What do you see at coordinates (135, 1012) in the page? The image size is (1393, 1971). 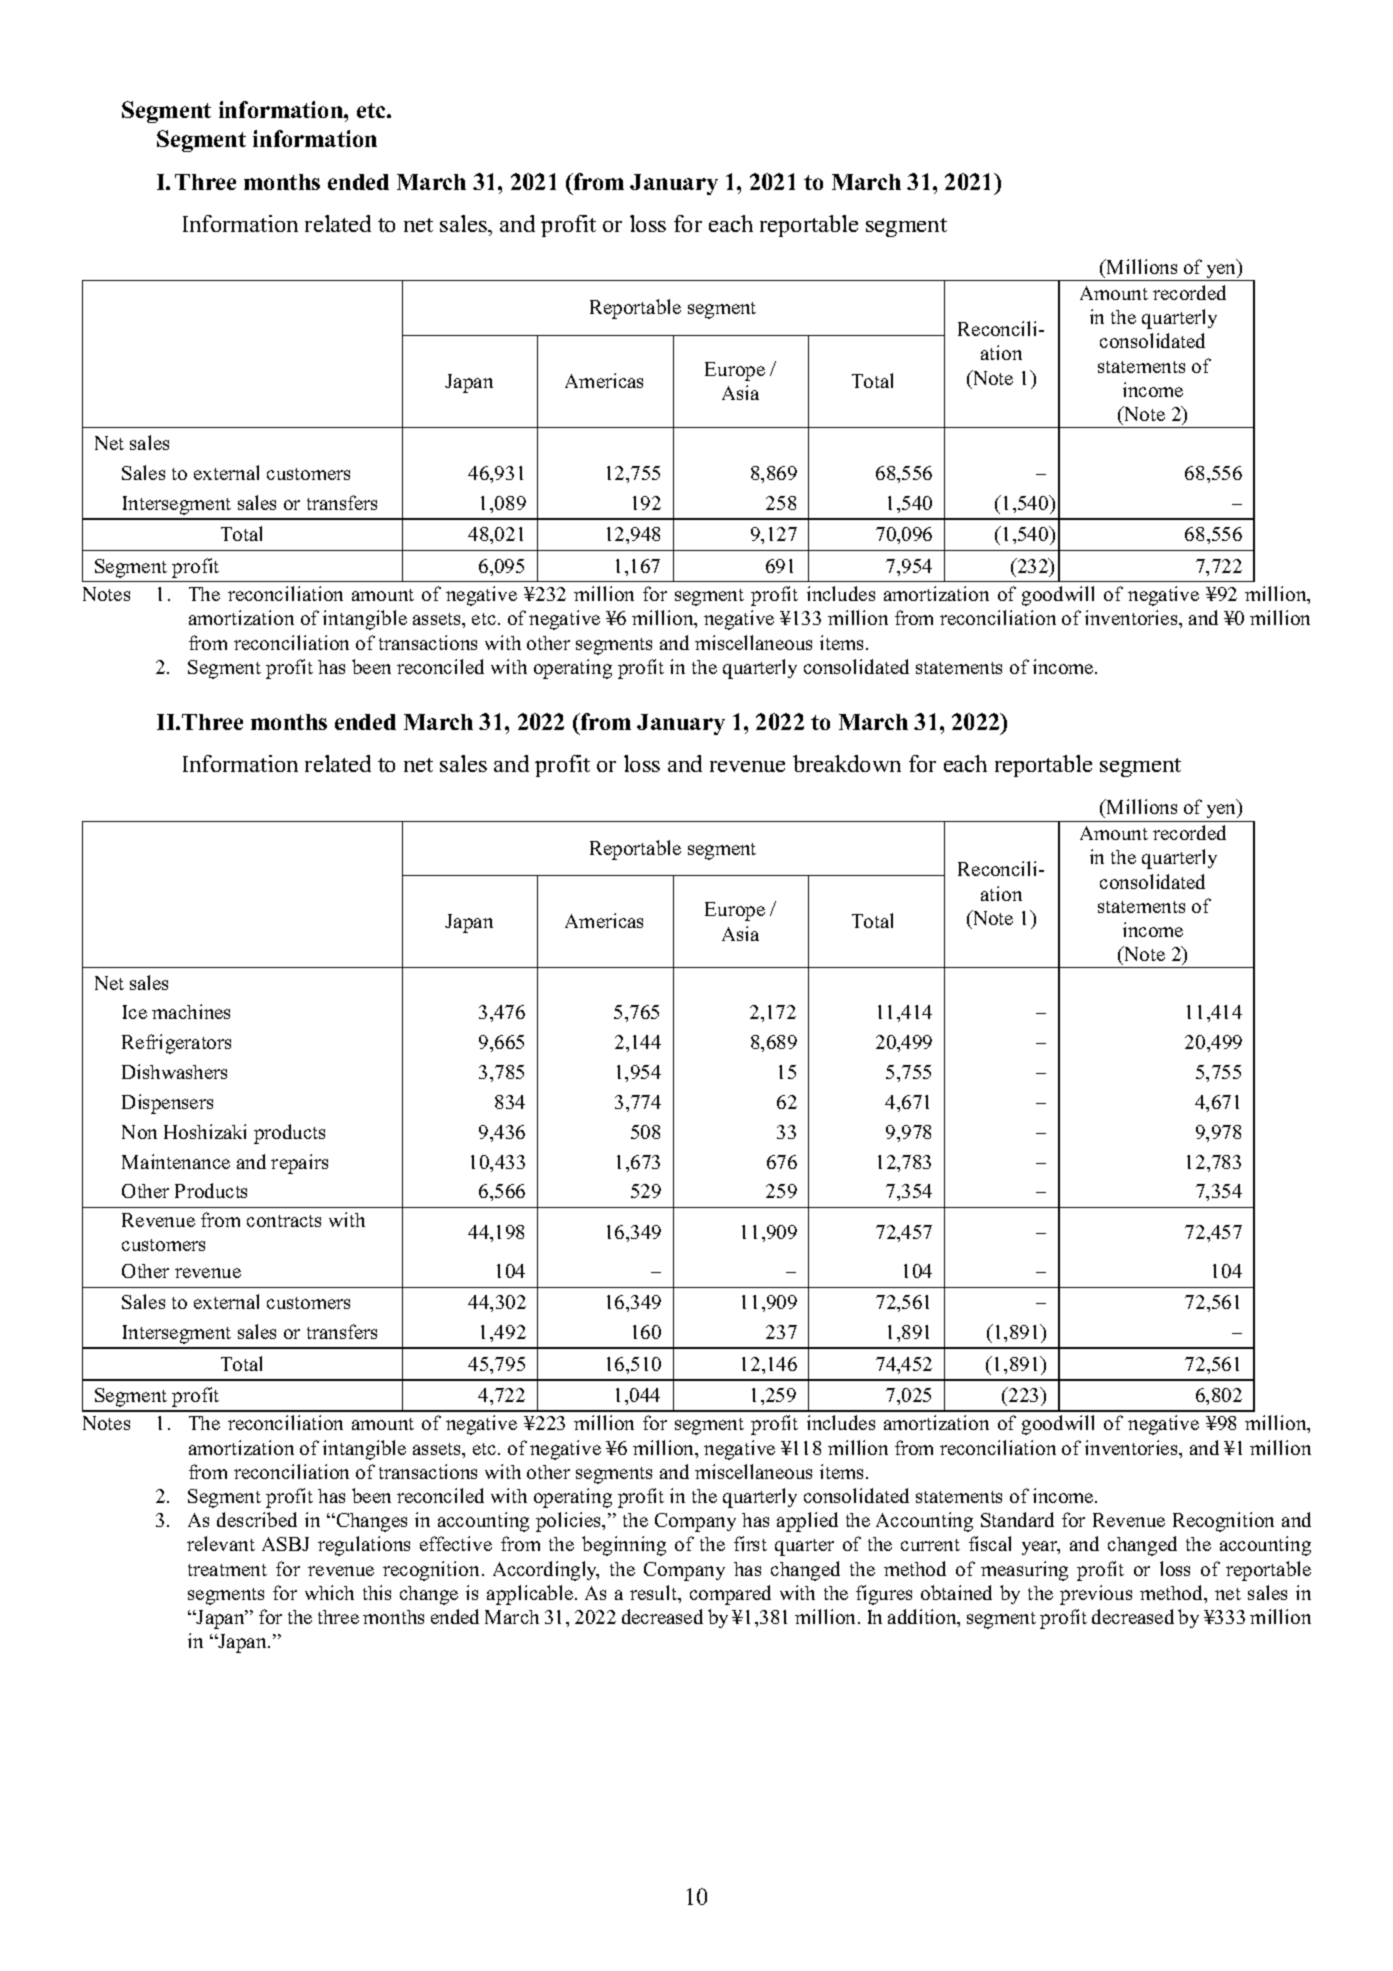 I see `Ice` at bounding box center [135, 1012].
